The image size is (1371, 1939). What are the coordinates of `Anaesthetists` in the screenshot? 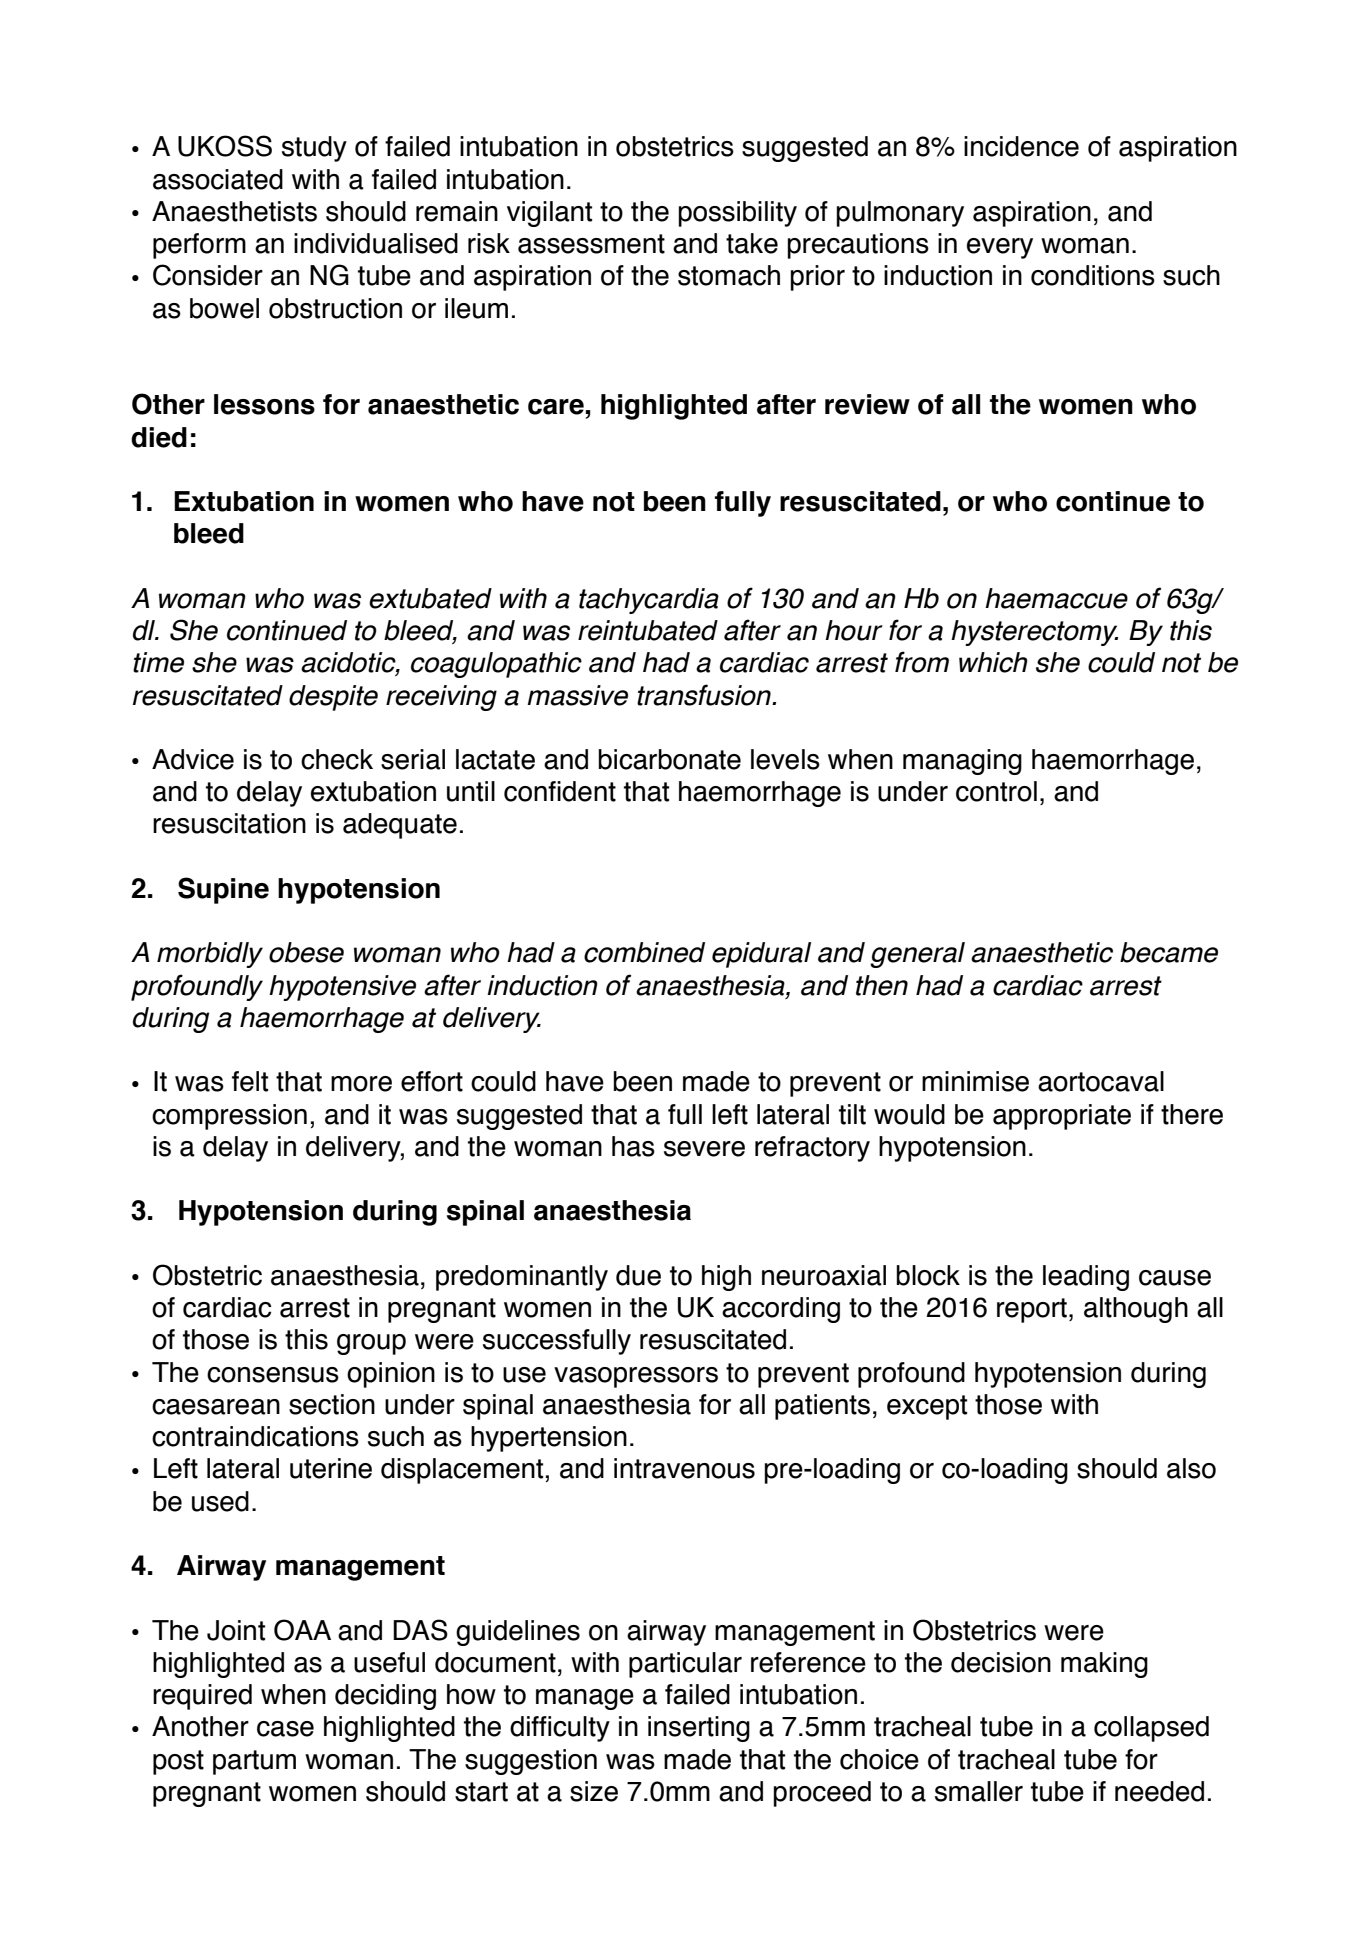 It's located at (234, 211).
